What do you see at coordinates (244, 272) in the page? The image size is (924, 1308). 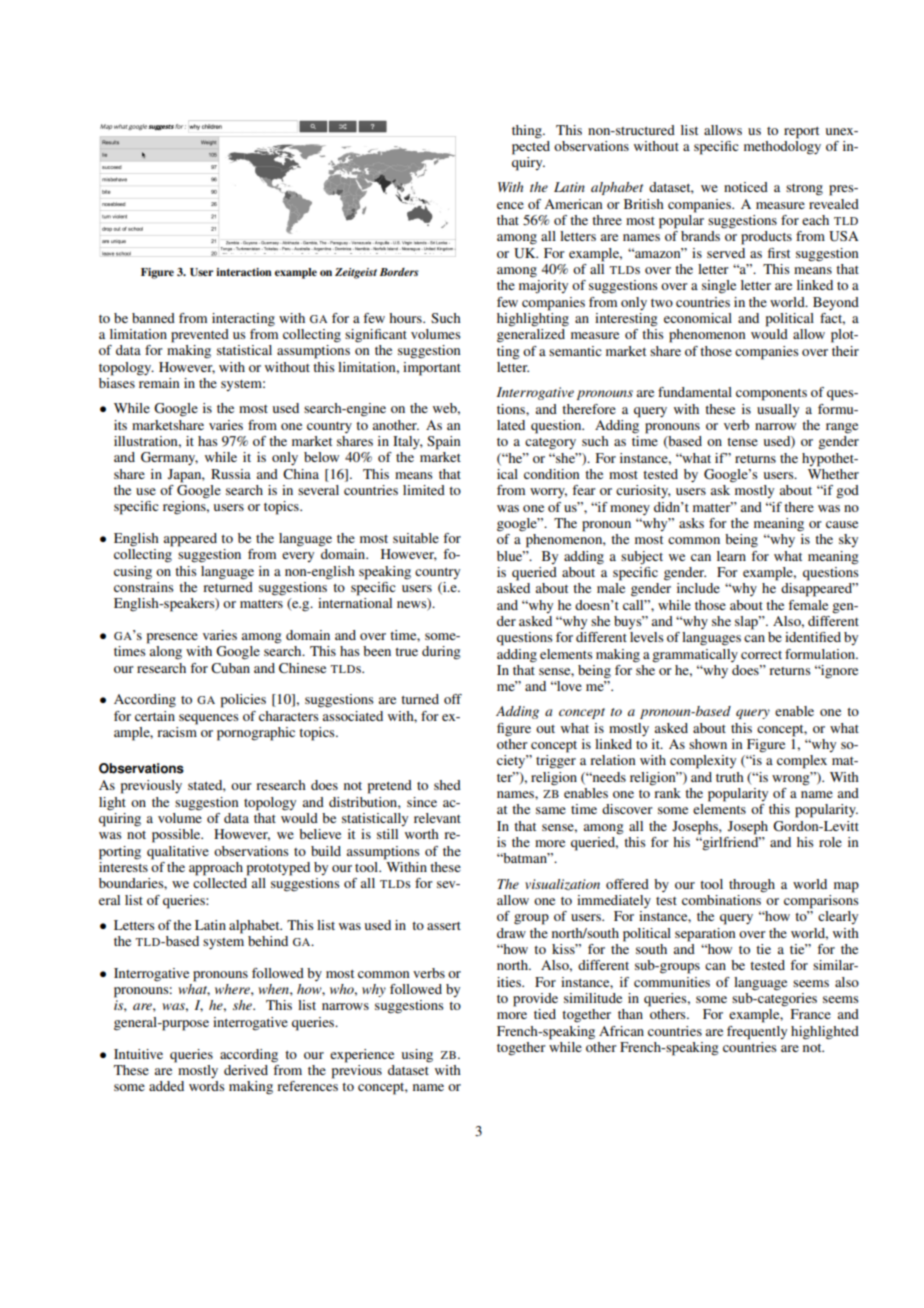 I see `interaction` at bounding box center [244, 272].
